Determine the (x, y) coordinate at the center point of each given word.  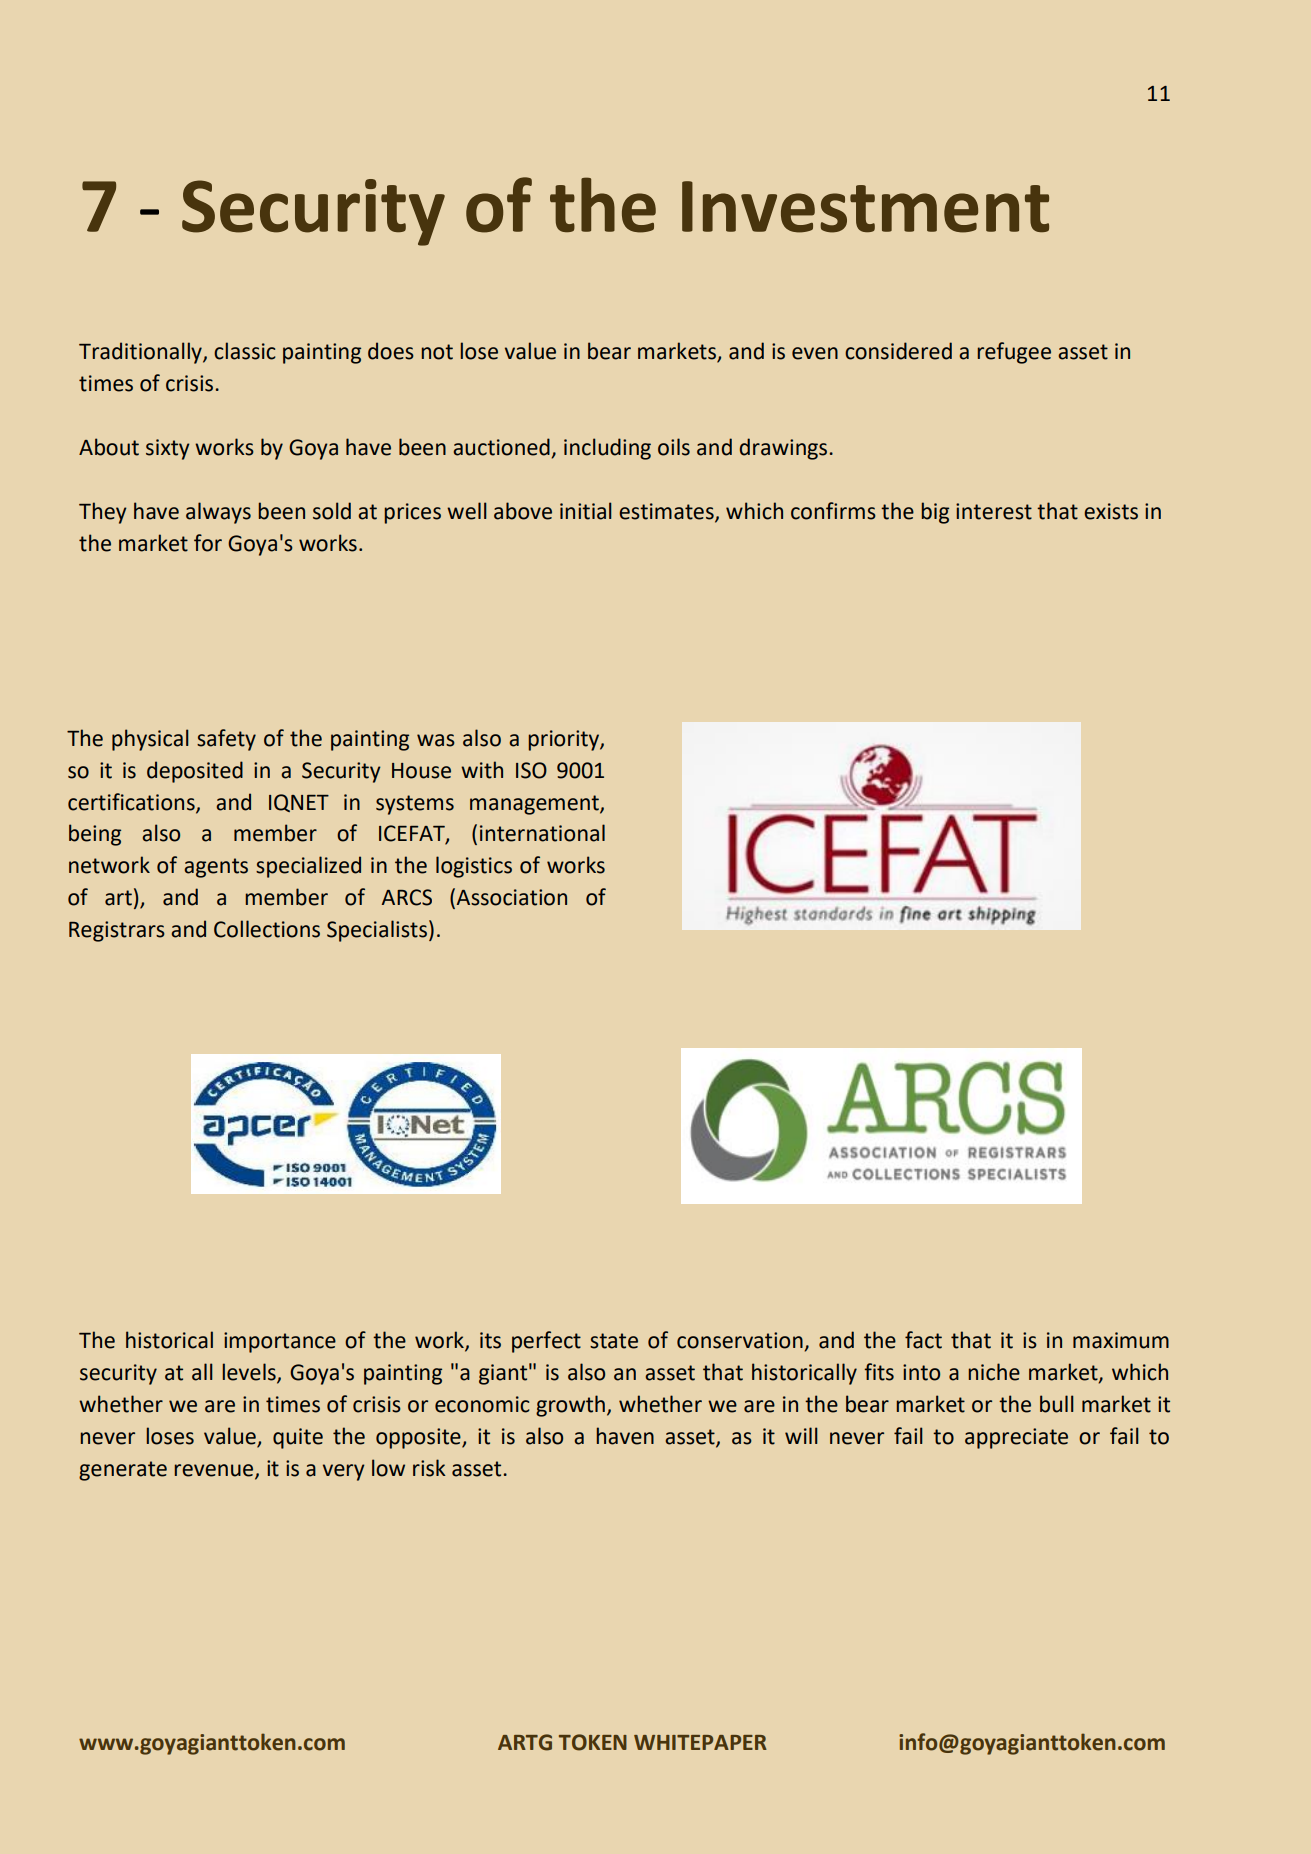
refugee (1014, 353)
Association (512, 897)
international (542, 833)
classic (245, 351)
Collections (267, 929)
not (437, 352)
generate (123, 1471)
